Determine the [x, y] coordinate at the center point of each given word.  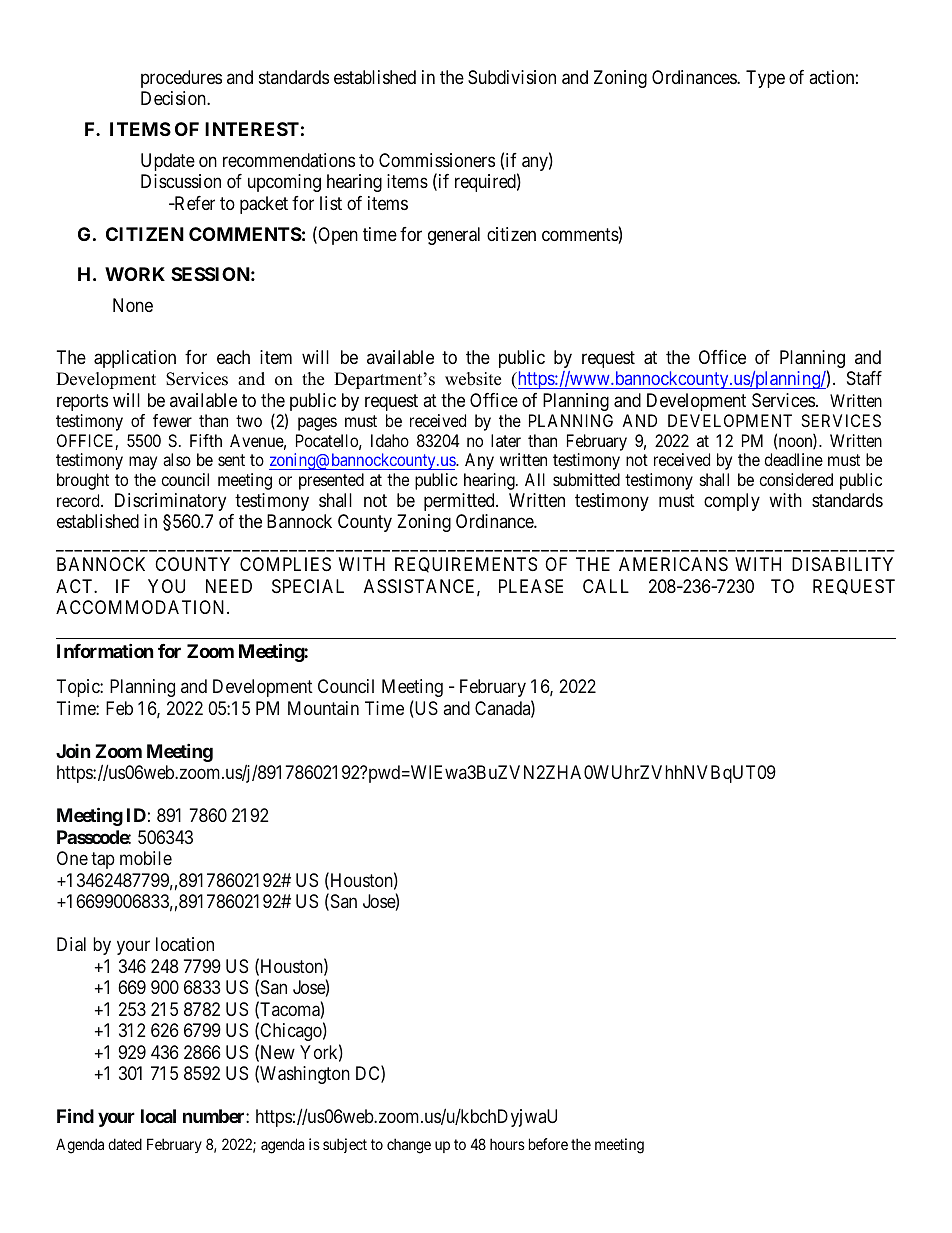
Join [73, 751]
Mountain [323, 708]
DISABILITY [842, 564]
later [506, 440]
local [158, 1116]
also [177, 459]
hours [507, 1144]
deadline [793, 459]
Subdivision [512, 77]
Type [765, 79]
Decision [174, 98]
